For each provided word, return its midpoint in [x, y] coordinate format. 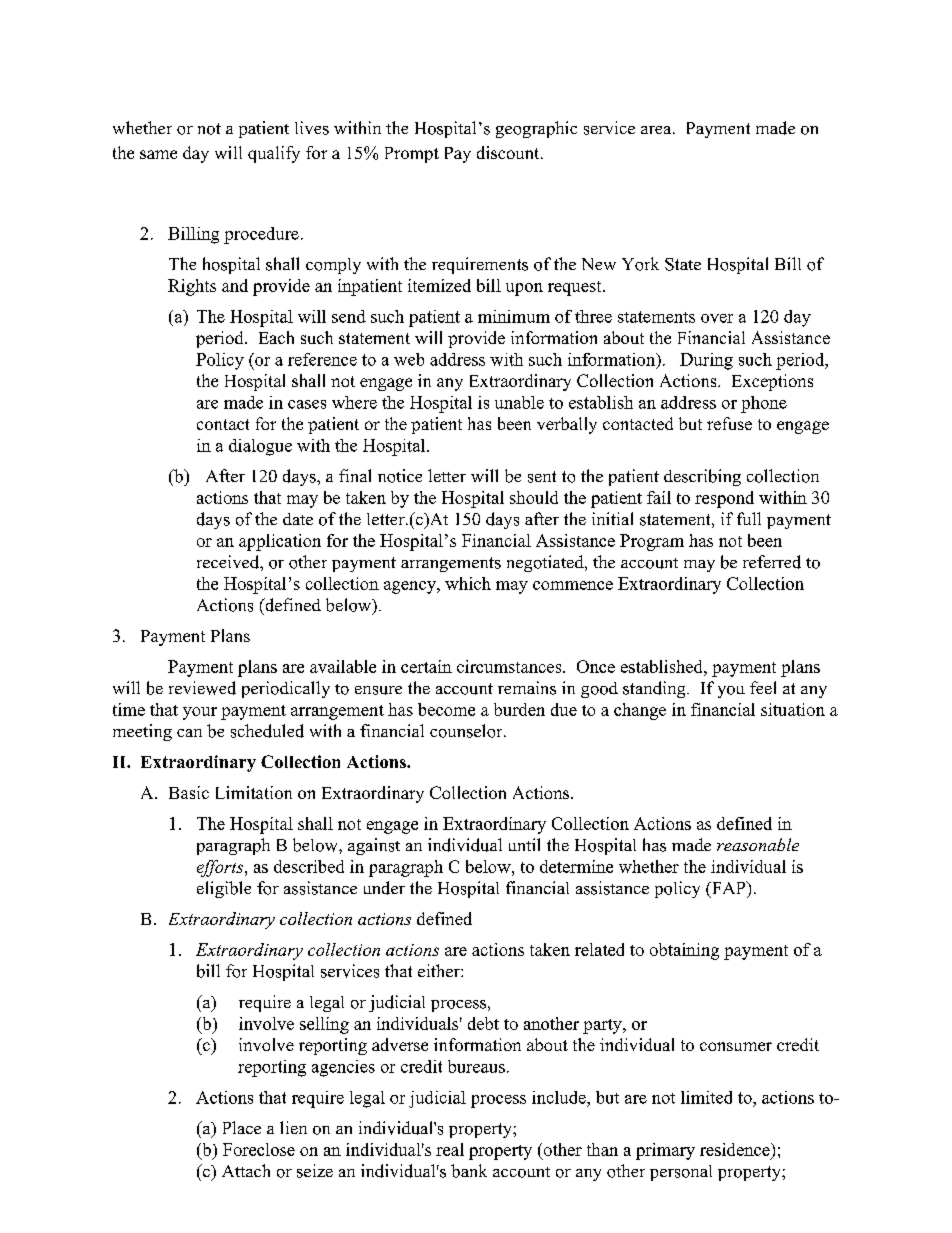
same [158, 154]
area [657, 130]
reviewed [202, 688]
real [450, 1149]
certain [426, 666]
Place [242, 1127]
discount [509, 152]
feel [763, 687]
